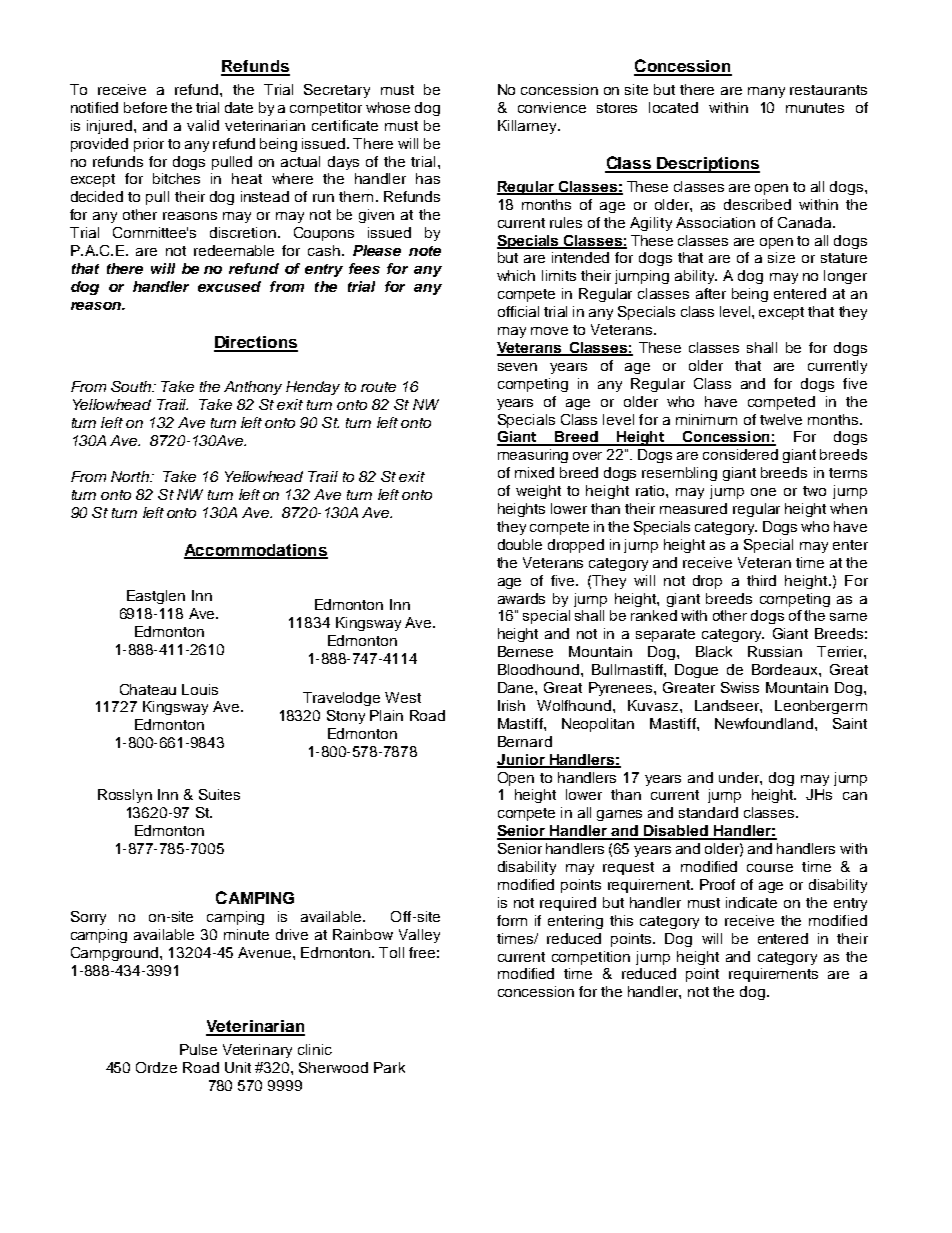  Describe the element at coordinates (522, 760) in the page. I see `Junior` at that location.
